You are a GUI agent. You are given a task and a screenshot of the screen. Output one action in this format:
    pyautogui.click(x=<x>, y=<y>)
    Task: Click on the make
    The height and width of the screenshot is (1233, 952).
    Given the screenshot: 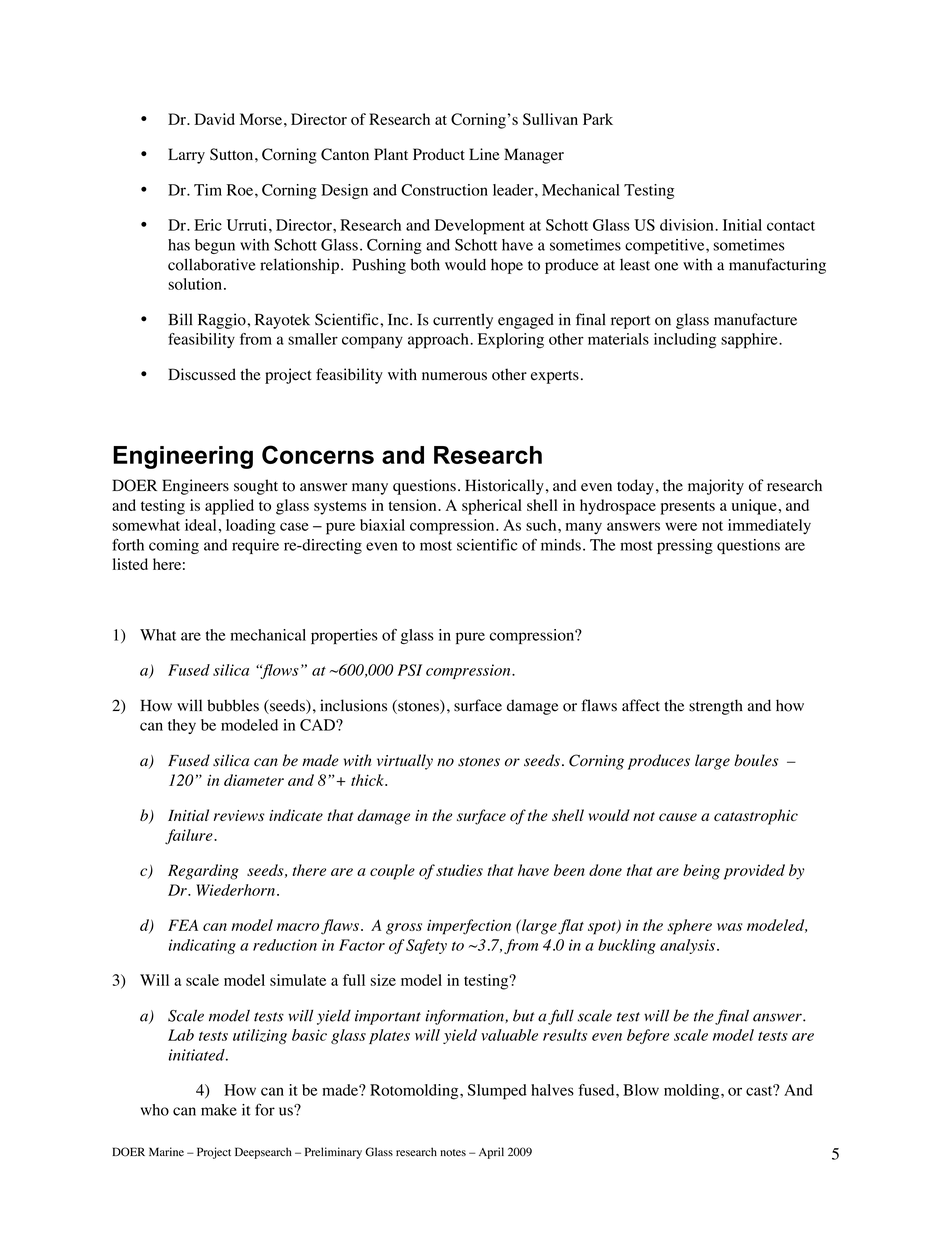 What is the action you would take?
    pyautogui.click(x=219, y=1110)
